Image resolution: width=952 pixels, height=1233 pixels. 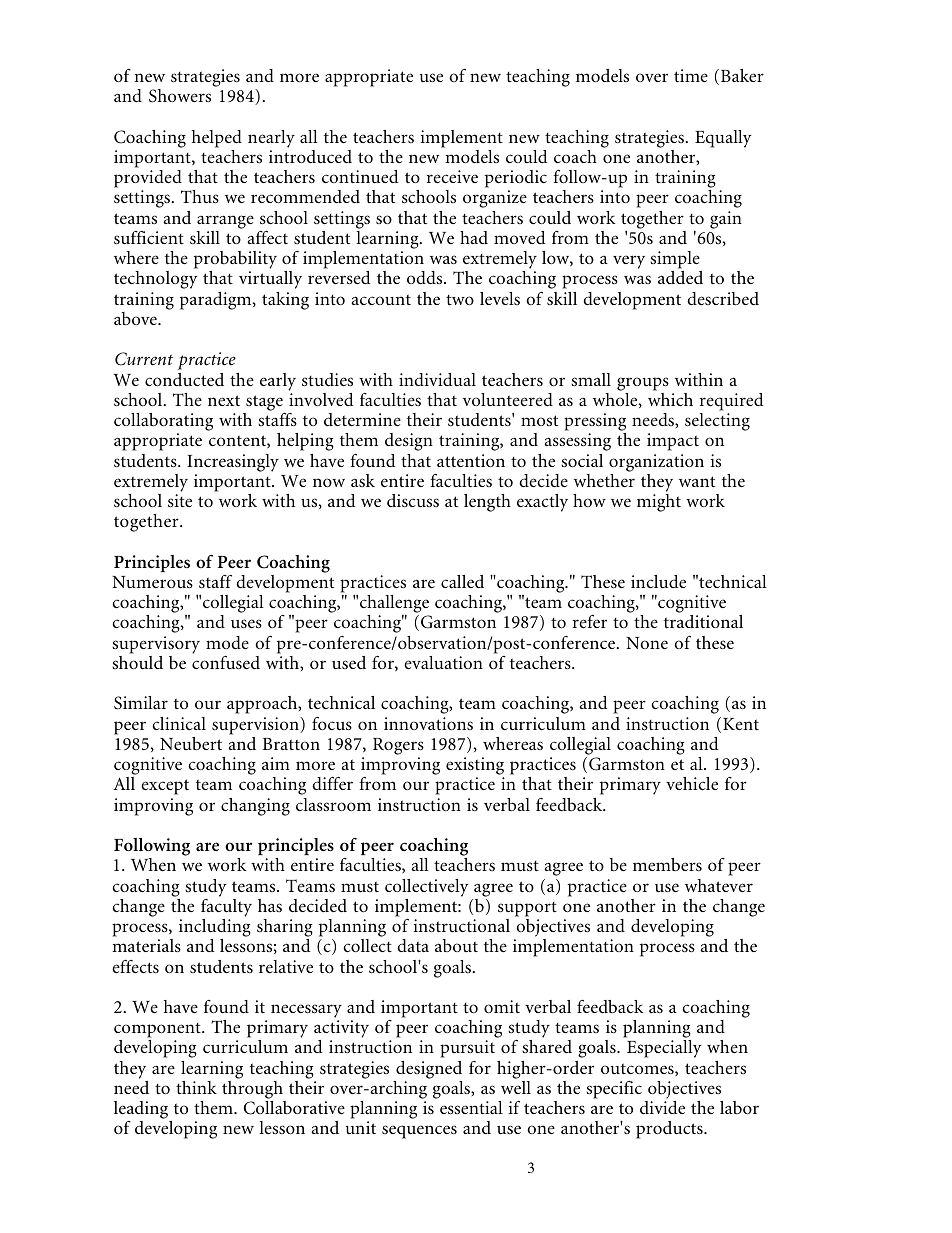 I want to click on divide, so click(x=662, y=1107).
